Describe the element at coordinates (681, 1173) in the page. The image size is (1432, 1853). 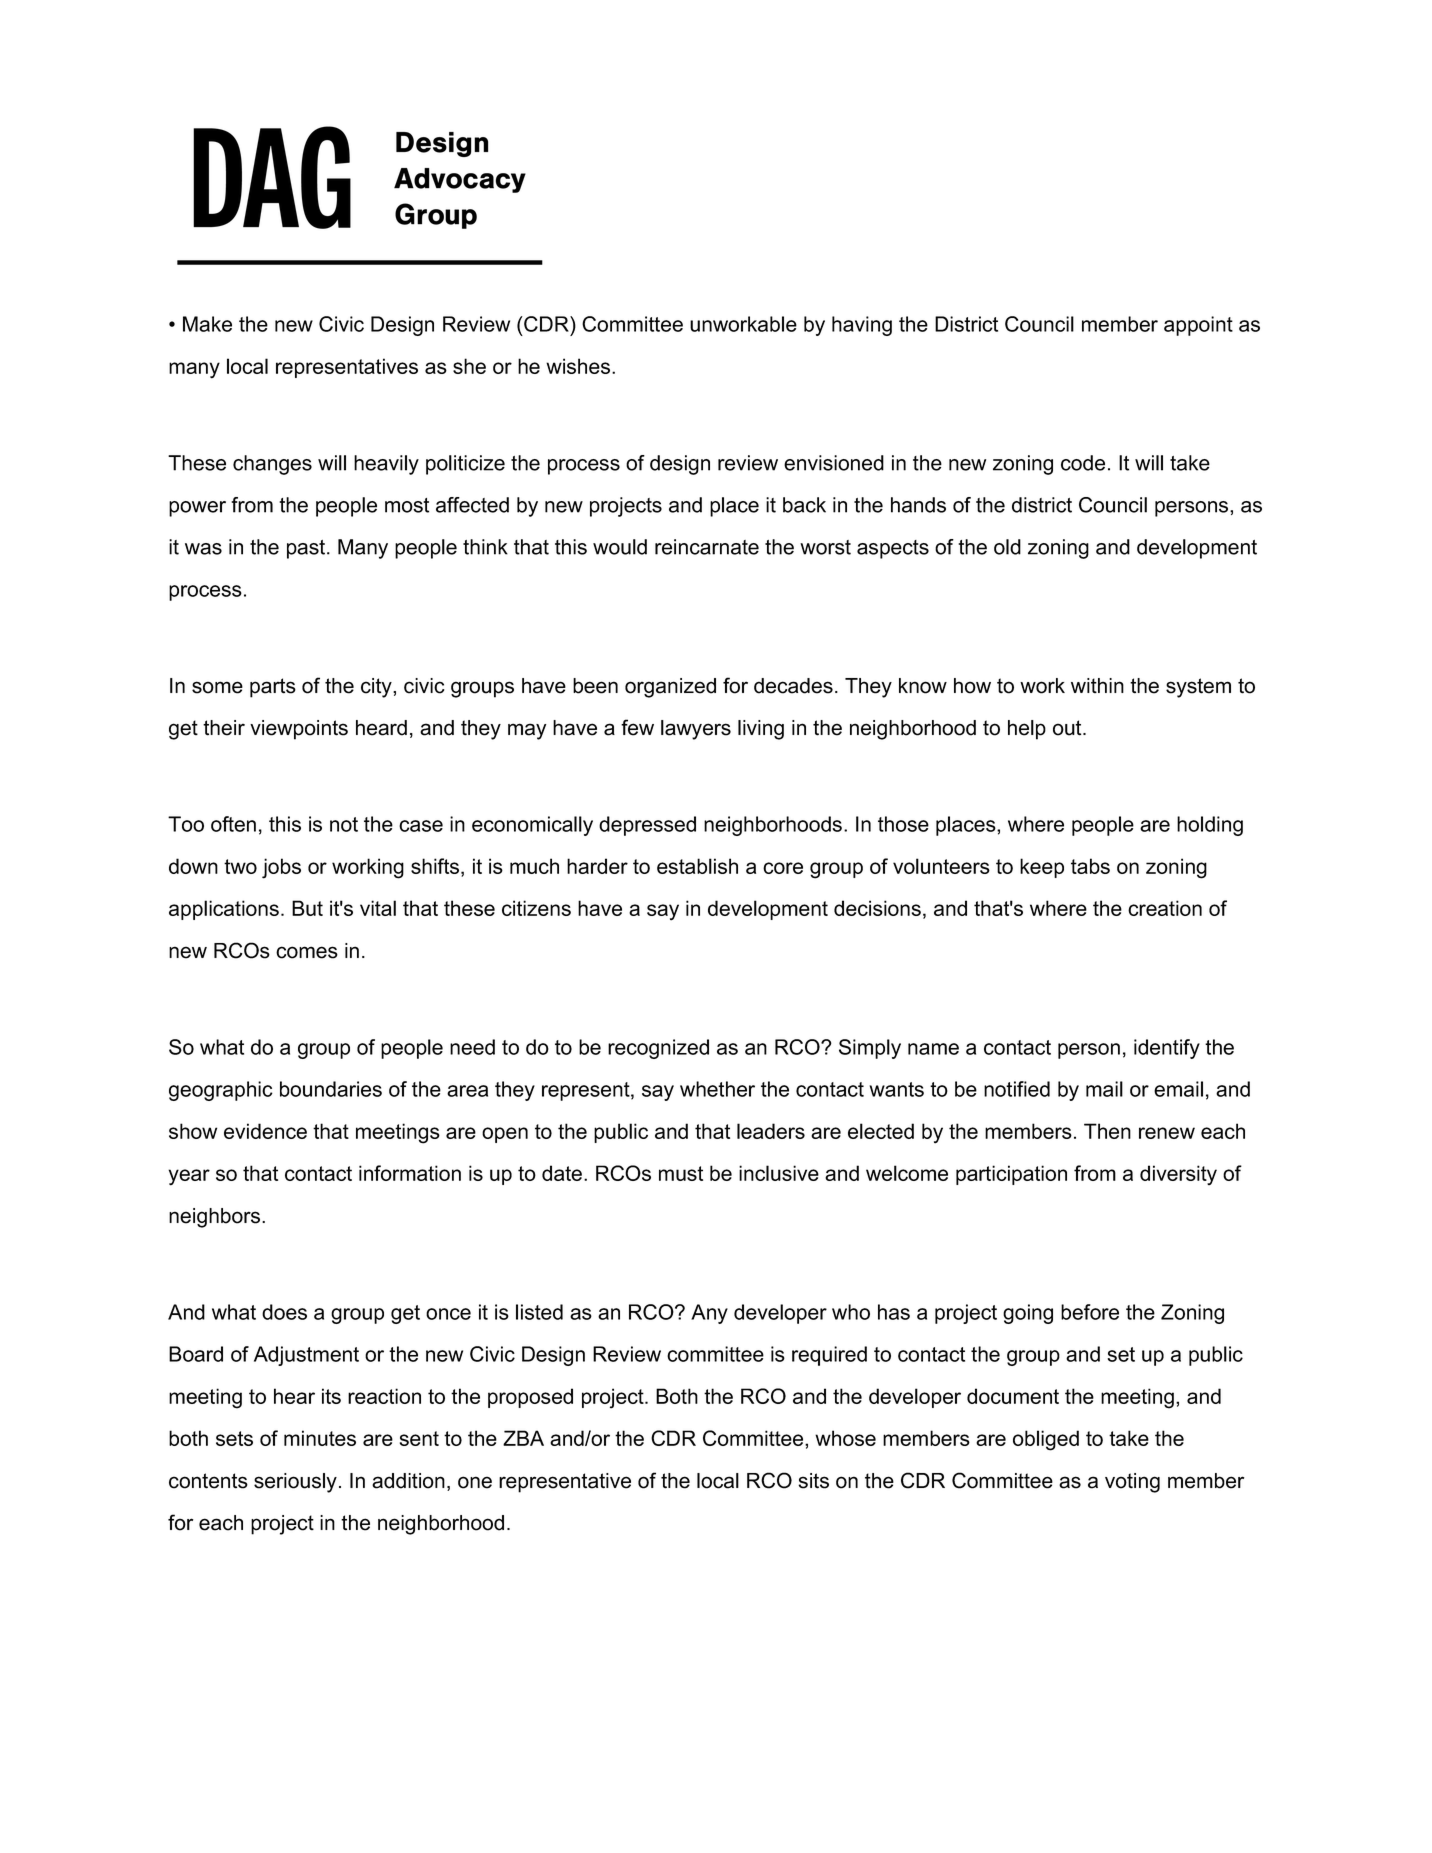
I see `must` at that location.
